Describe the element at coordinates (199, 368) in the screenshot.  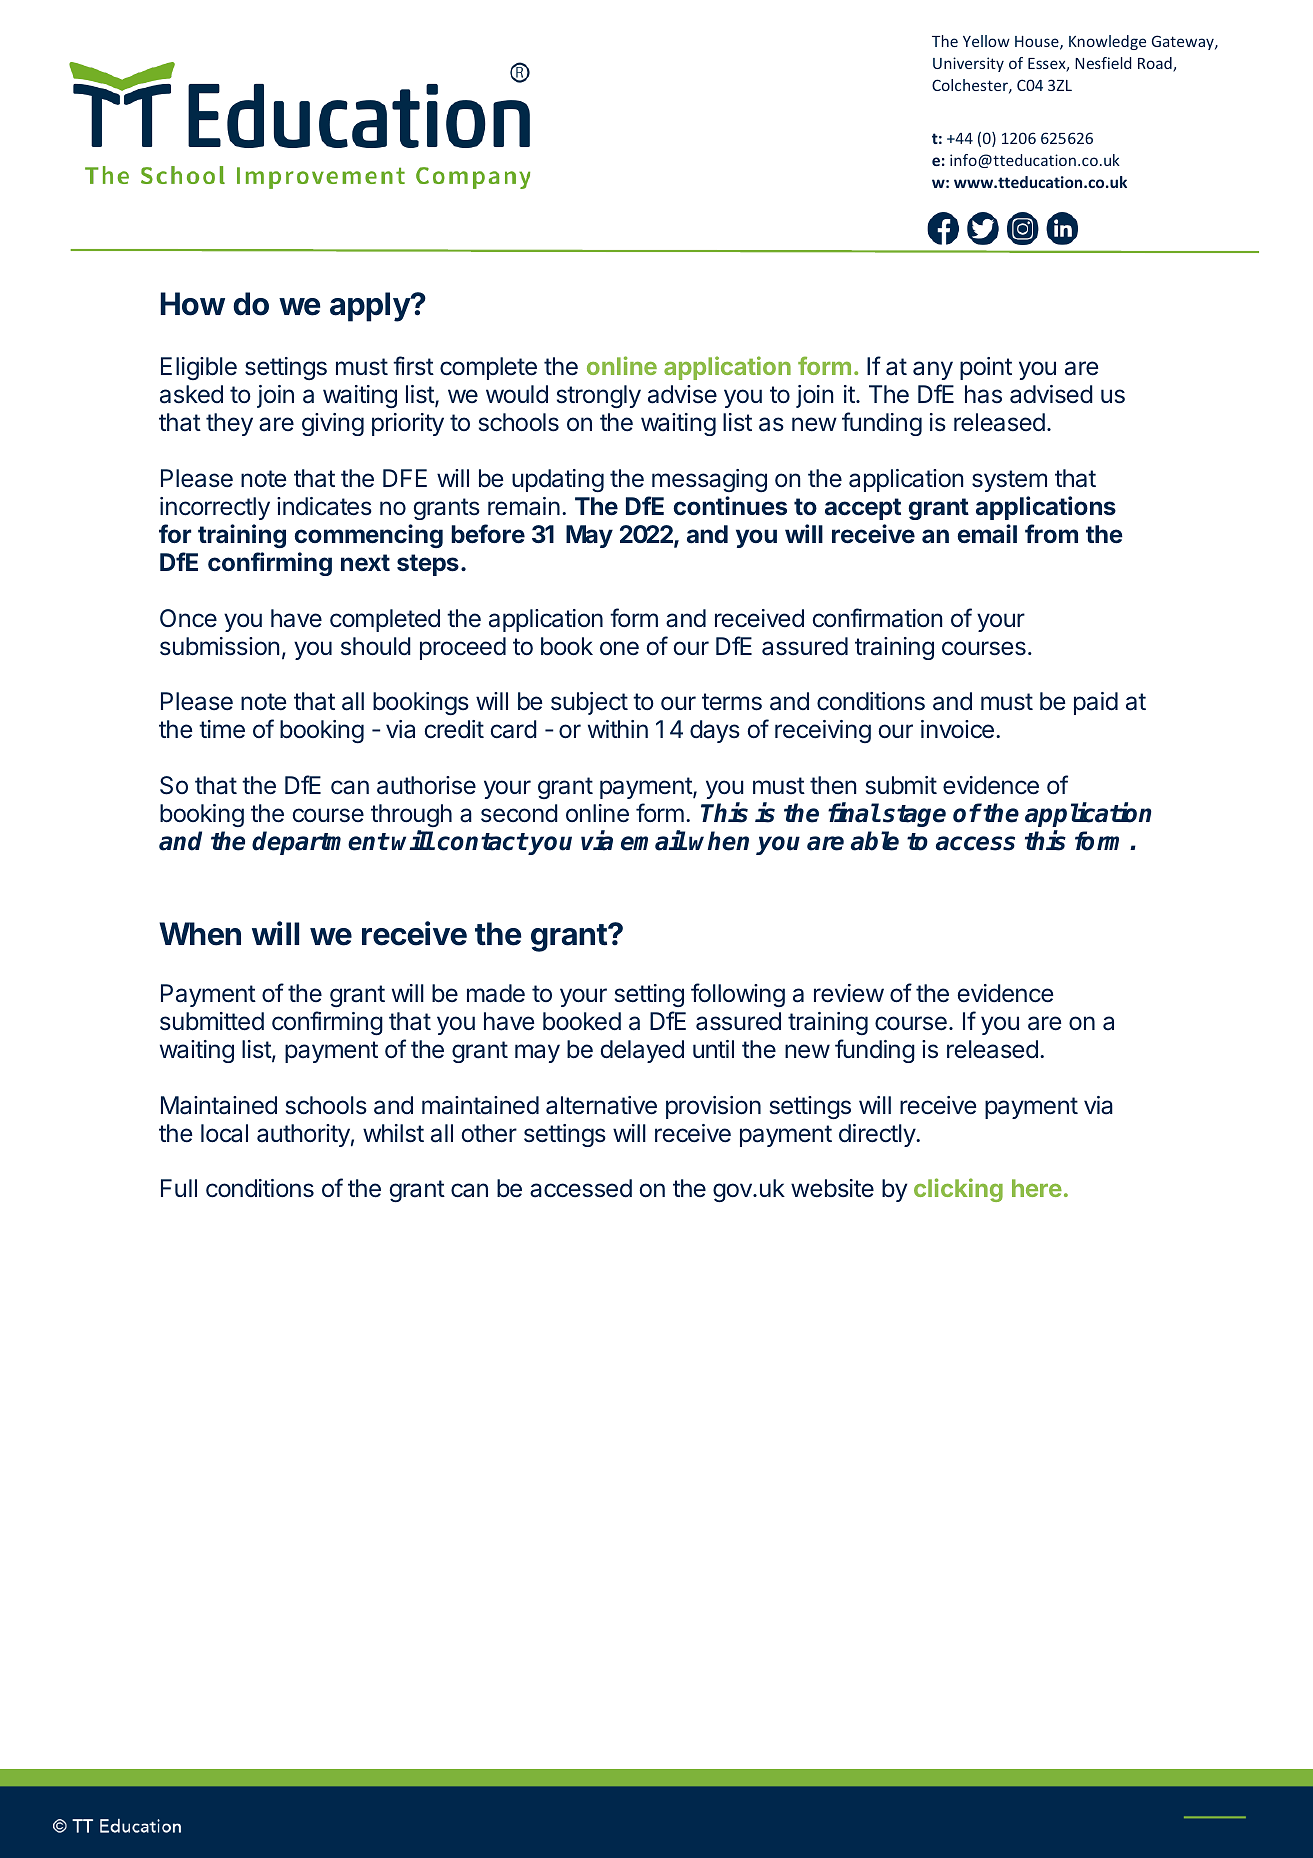
I see `Eligible` at that location.
